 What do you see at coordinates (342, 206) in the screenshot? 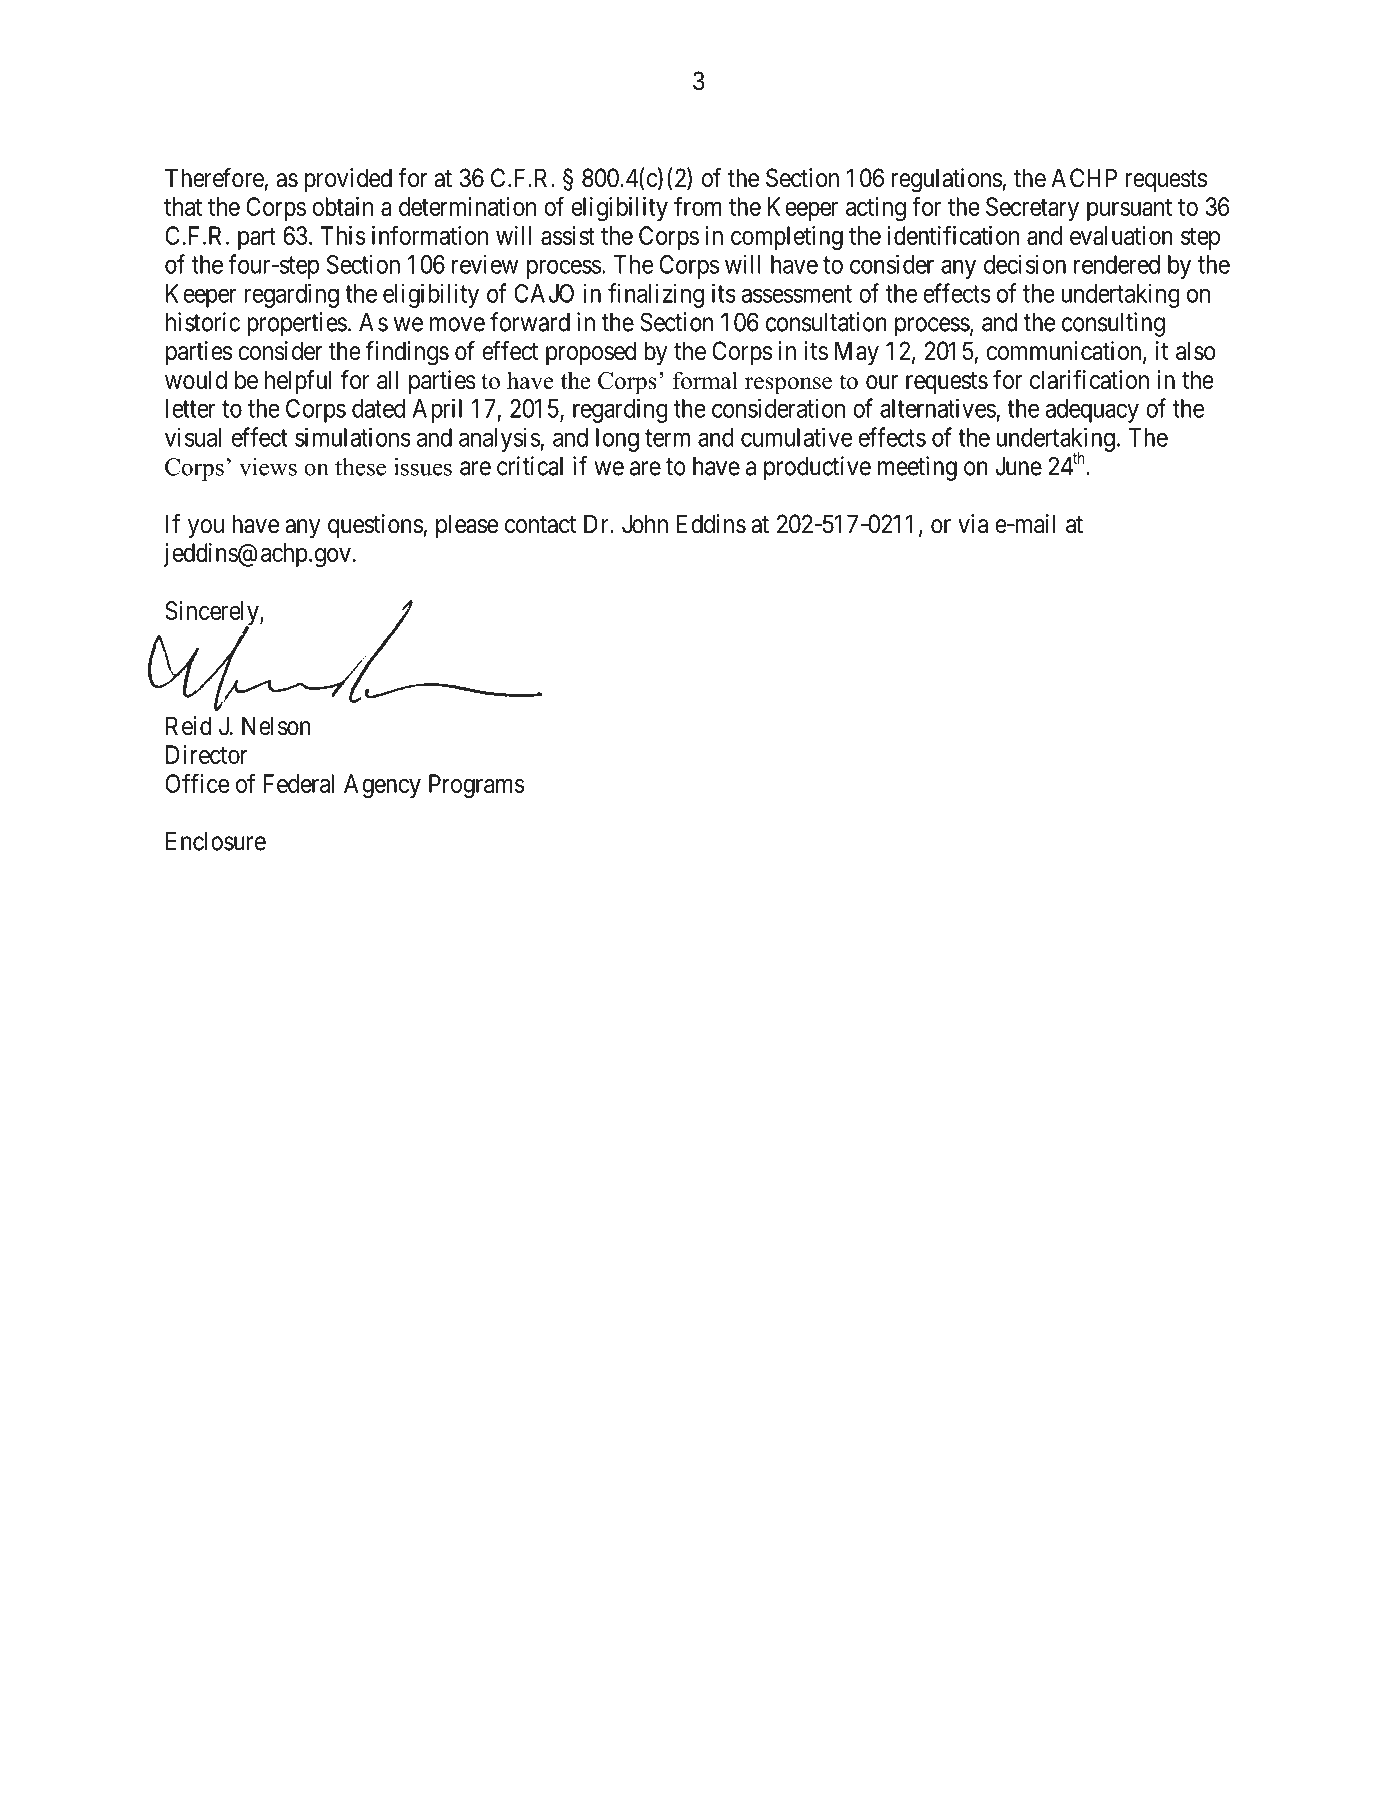
I see `obtain` at bounding box center [342, 206].
